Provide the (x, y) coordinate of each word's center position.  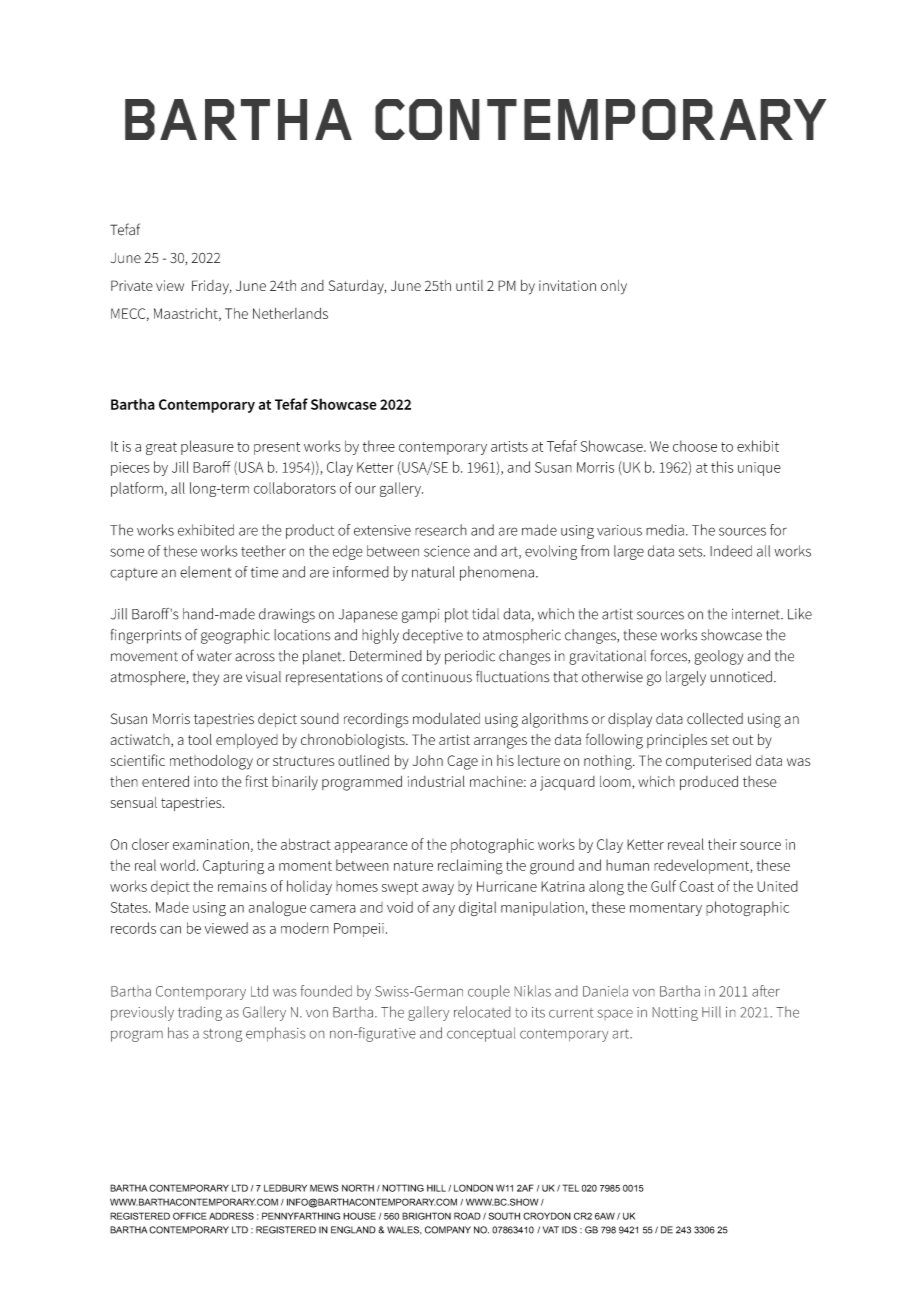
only (614, 287)
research (441, 530)
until (469, 285)
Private (132, 285)
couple (489, 992)
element (205, 572)
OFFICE (190, 1216)
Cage (462, 762)
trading (200, 1013)
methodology (211, 762)
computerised (708, 762)
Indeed (731, 551)
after (766, 991)
